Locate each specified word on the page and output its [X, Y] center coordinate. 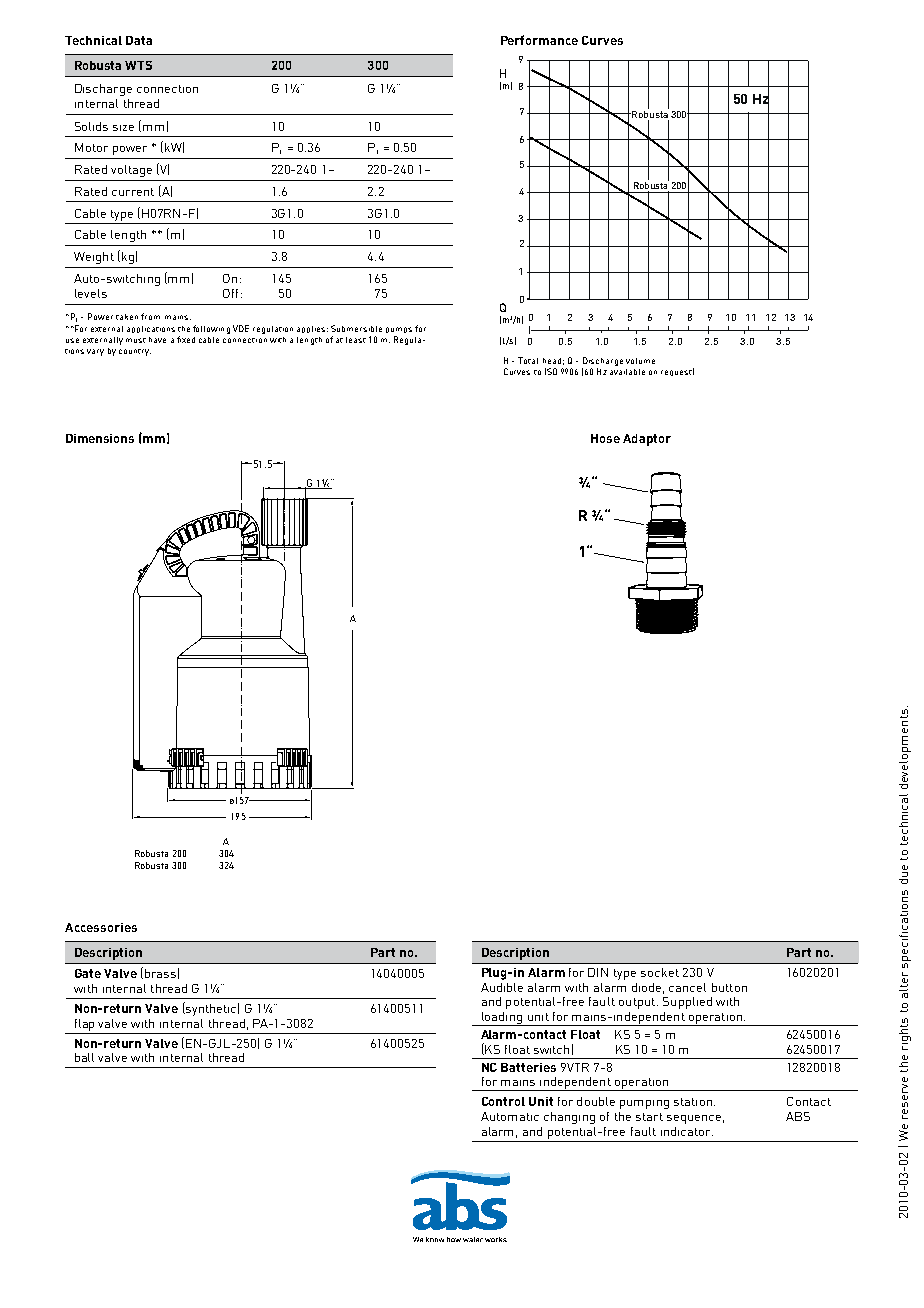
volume [640, 361]
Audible [502, 987]
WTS [138, 65]
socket [660, 972]
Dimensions [100, 438]
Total [528, 360]
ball [84, 1057]
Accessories [101, 927]
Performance [539, 40]
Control [503, 1101]
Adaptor [647, 440]
